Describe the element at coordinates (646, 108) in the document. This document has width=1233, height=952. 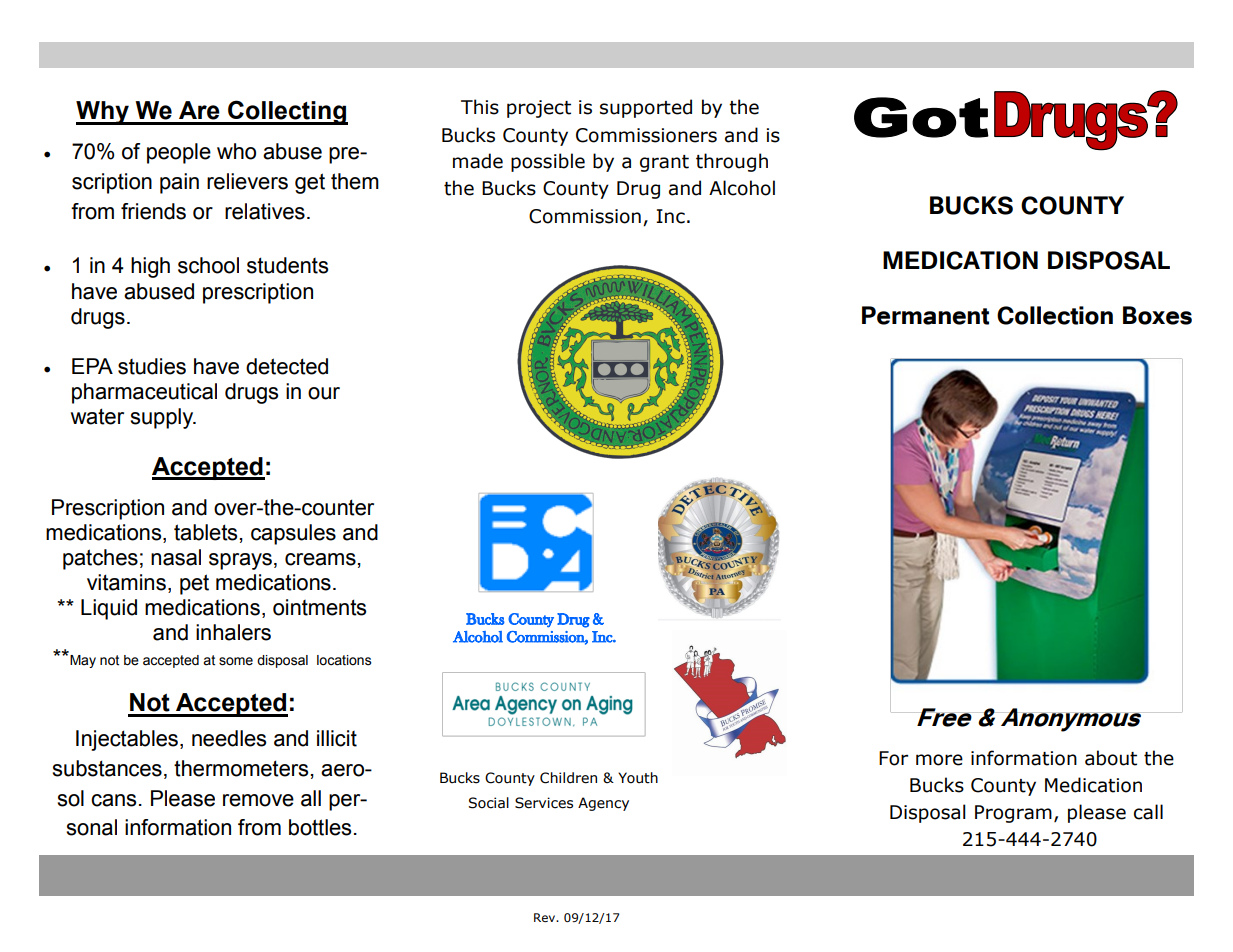
I see `supported` at that location.
